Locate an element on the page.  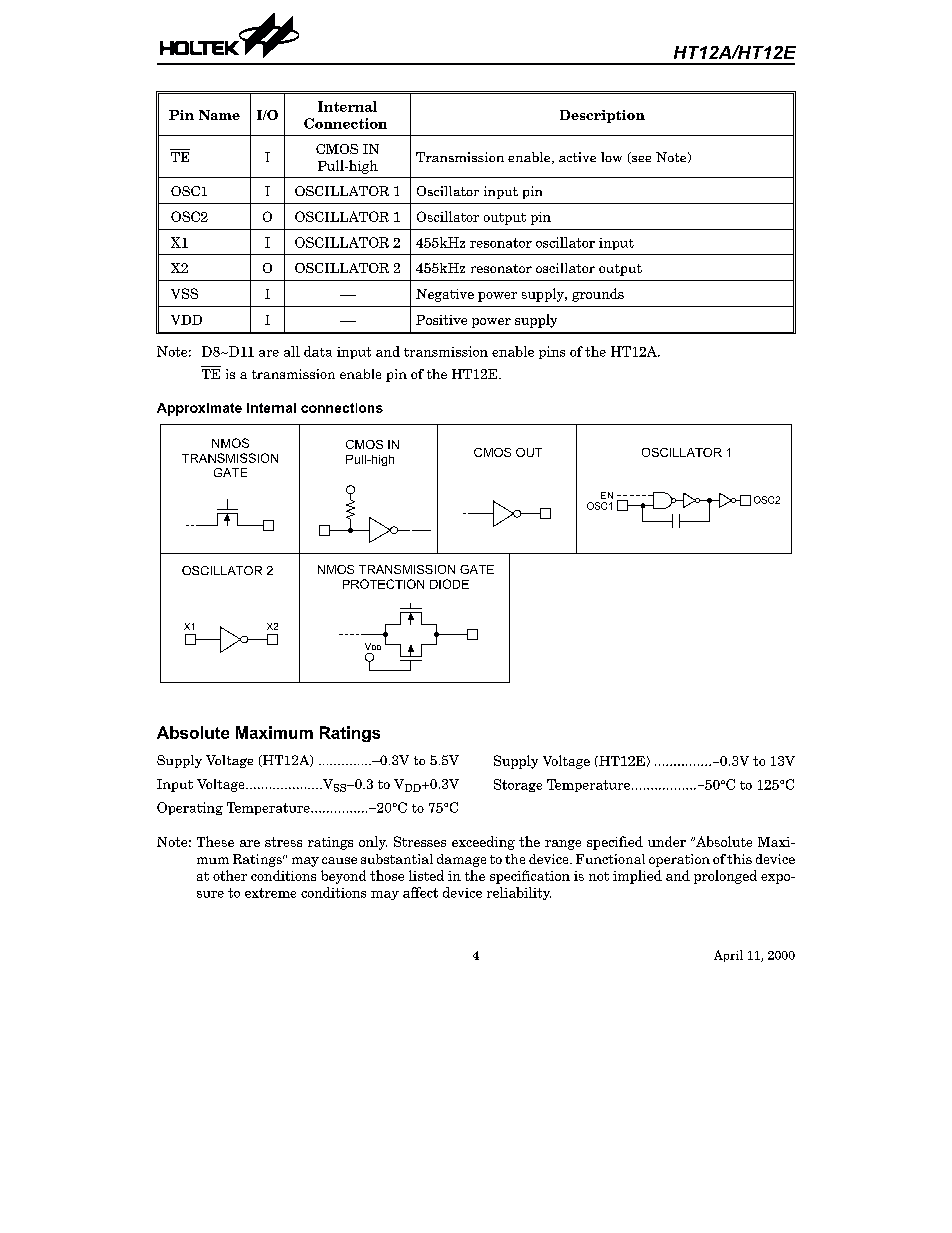
pins is located at coordinates (552, 352).
